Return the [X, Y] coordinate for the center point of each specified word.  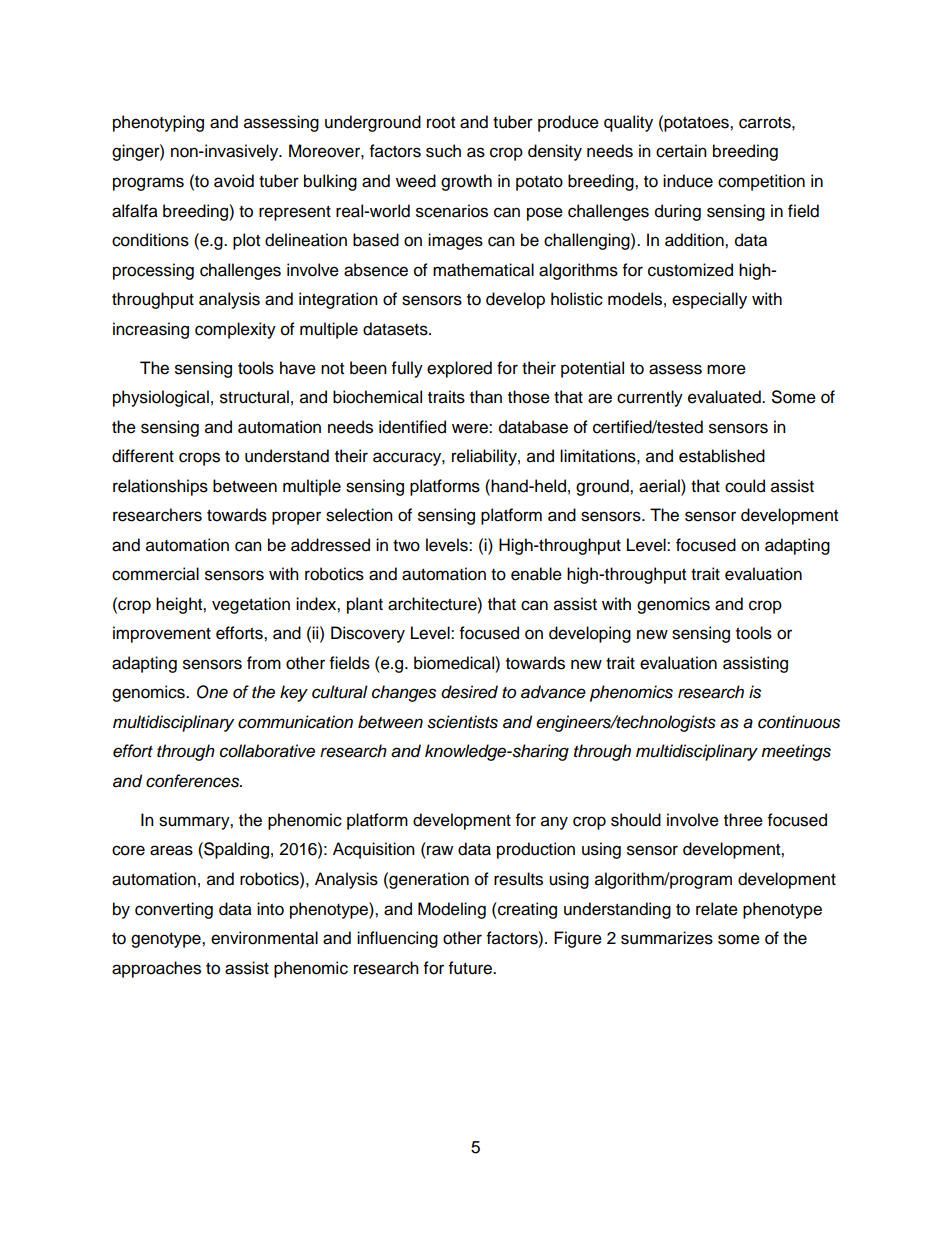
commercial [155, 574]
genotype [167, 940]
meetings [796, 752]
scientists [462, 722]
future [471, 968]
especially [709, 300]
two [406, 546]
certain [681, 151]
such [443, 151]
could [745, 486]
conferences [194, 781]
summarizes [667, 938]
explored [459, 369]
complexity [235, 330]
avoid [234, 181]
